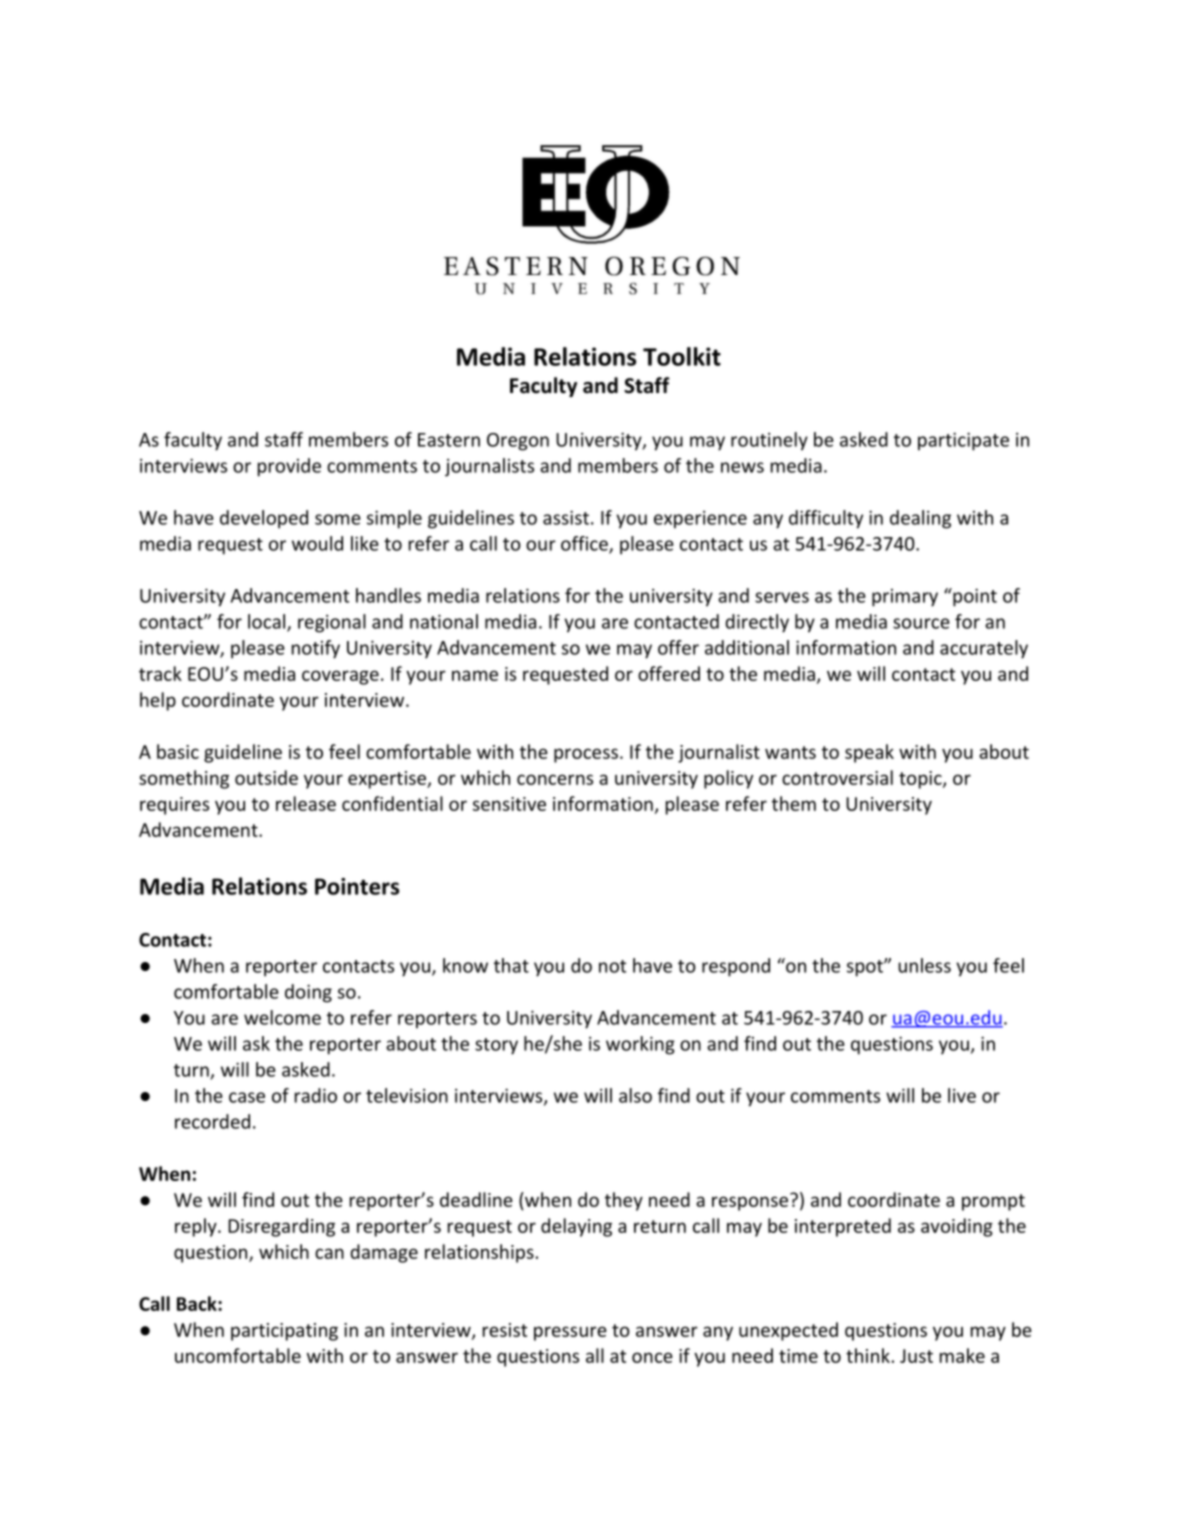 Image resolution: width=1179 pixels, height=1526 pixels. Describe the element at coordinates (962, 1095) in the image. I see `live` at that location.
